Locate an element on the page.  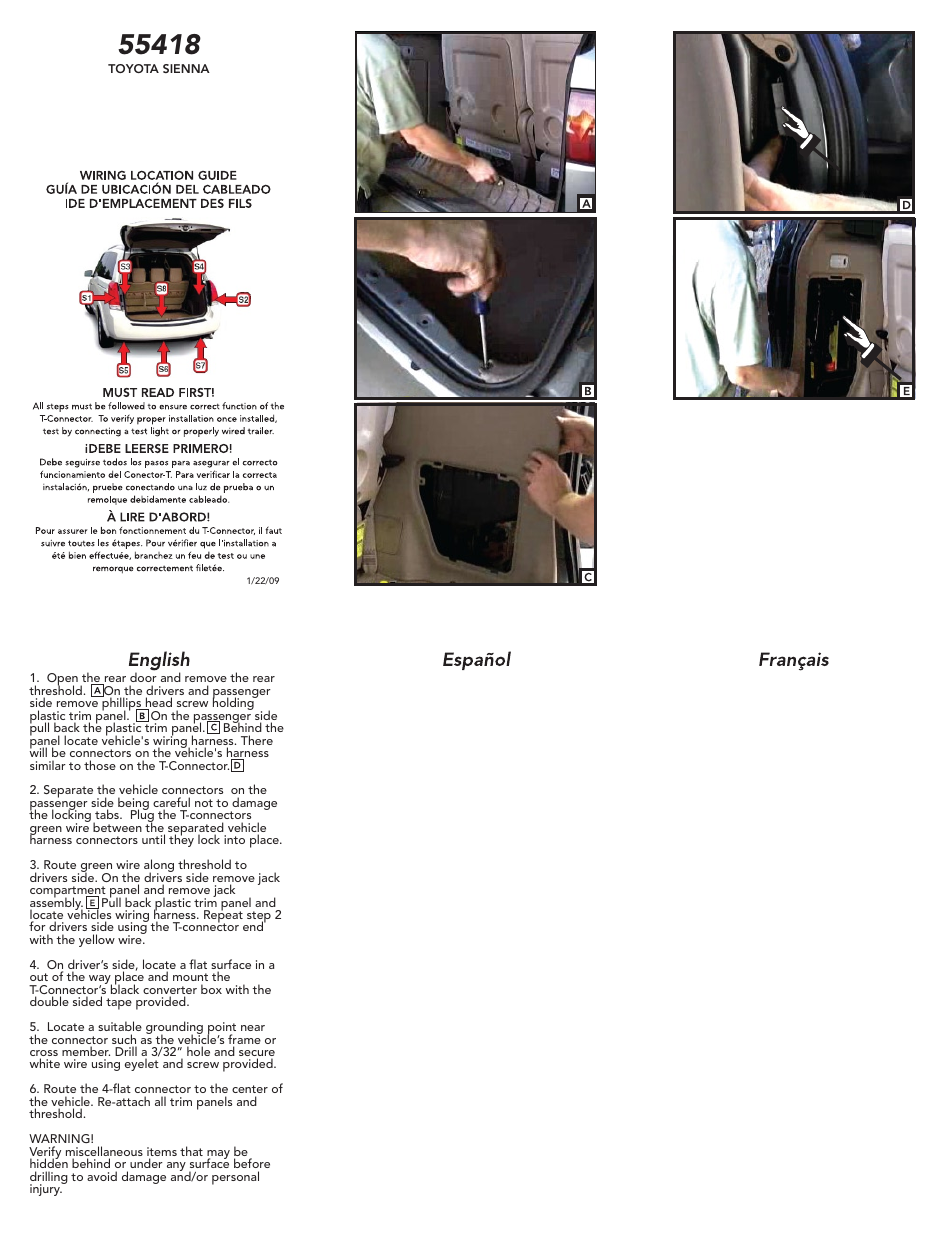
TOYOTA is located at coordinates (133, 68).
